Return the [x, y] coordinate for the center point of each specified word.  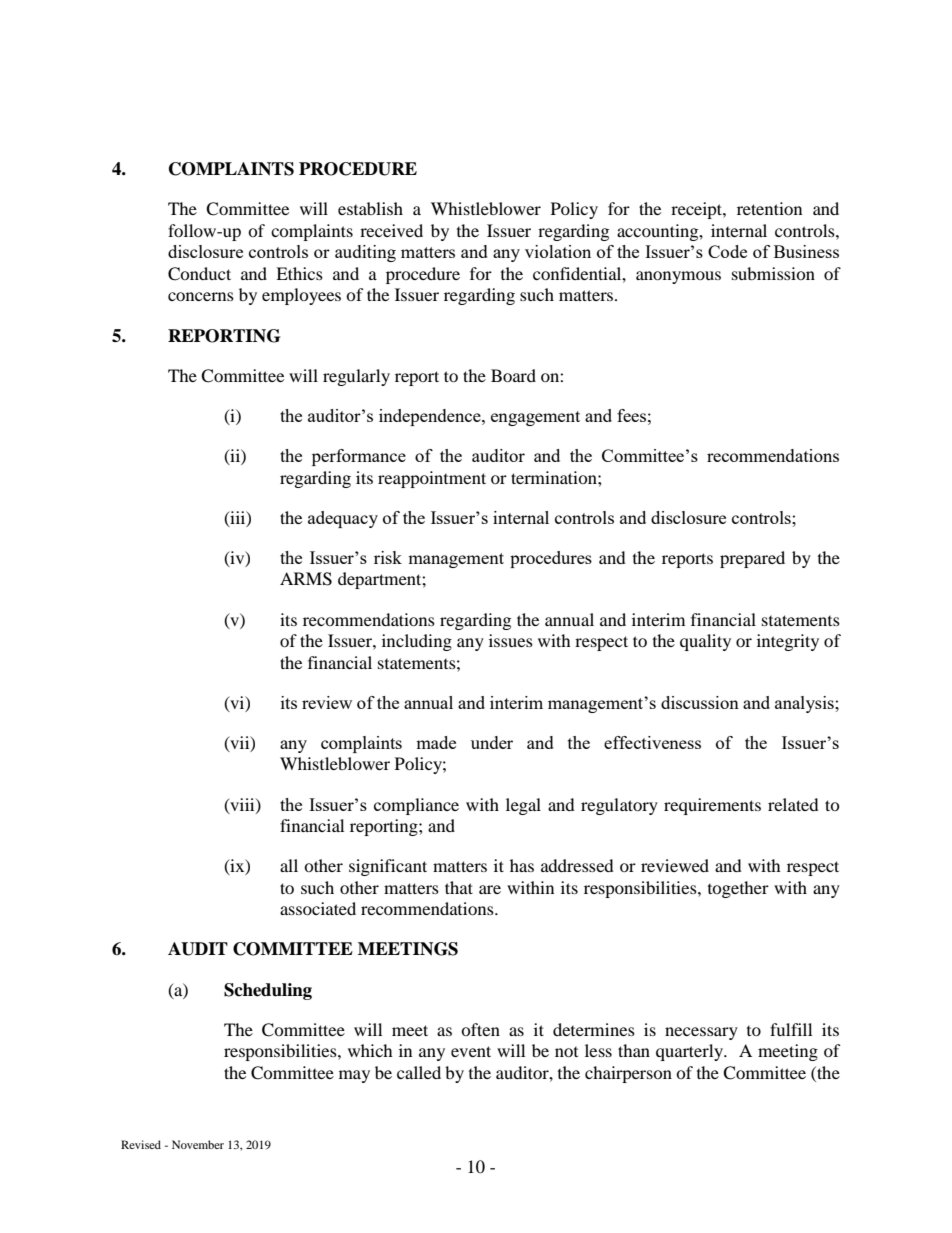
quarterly [690, 1052]
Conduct [199, 274]
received [391, 230]
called [419, 1072]
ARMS [306, 579]
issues [511, 640]
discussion [700, 702]
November [198, 1144]
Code [727, 251]
